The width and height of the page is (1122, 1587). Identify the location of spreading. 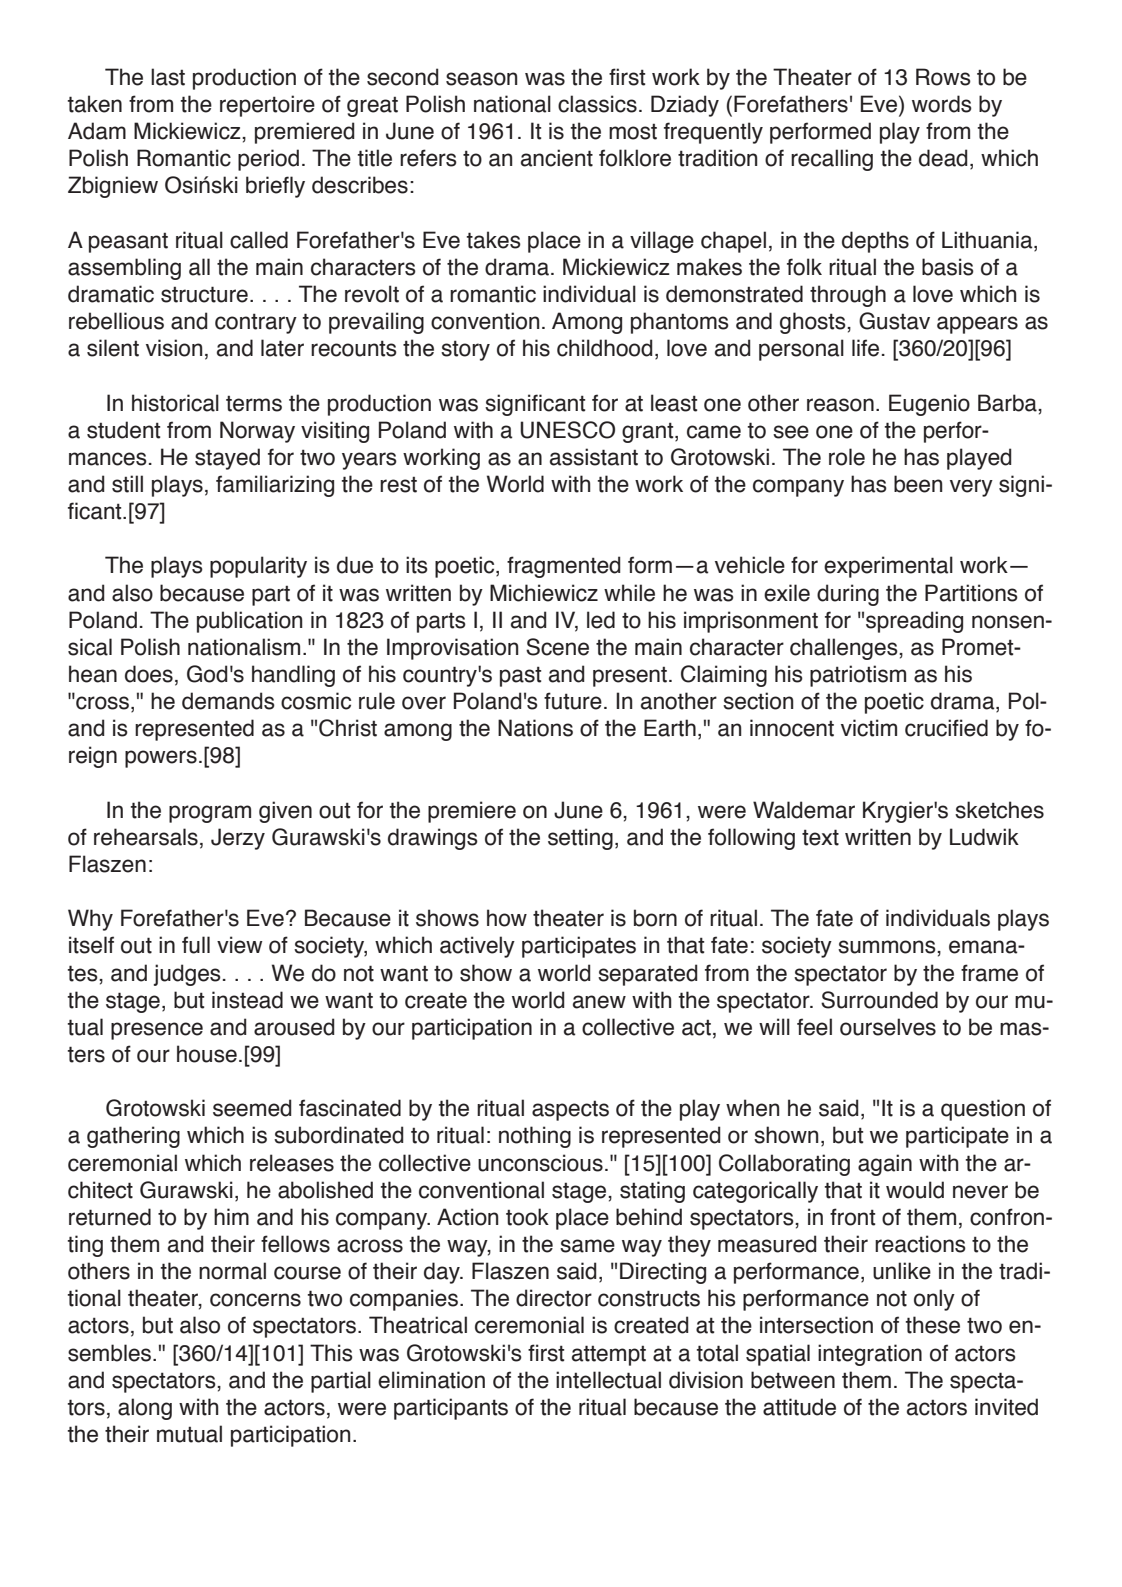
(914, 622).
